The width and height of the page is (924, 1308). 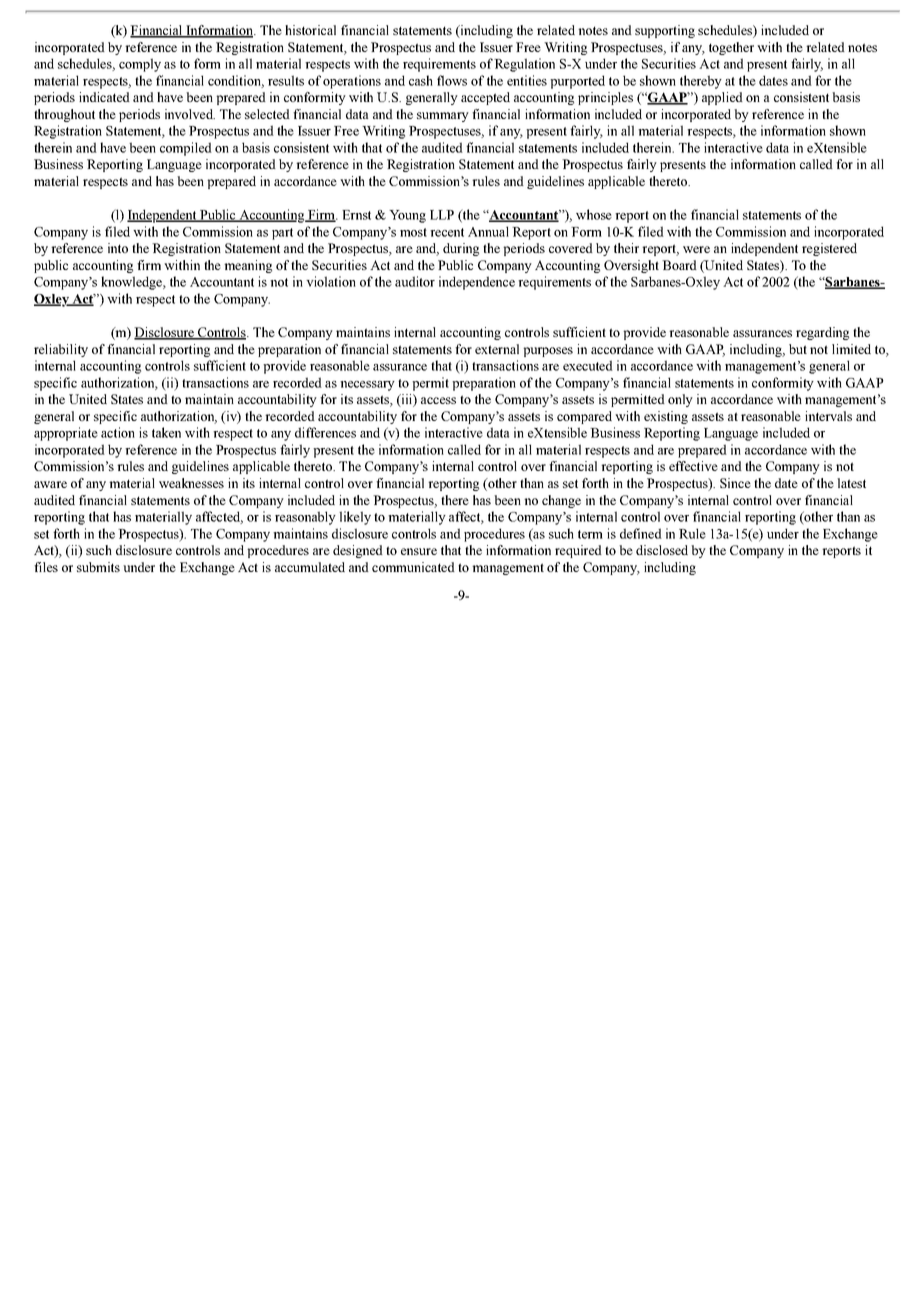 I want to click on Regulation, so click(x=524, y=65).
